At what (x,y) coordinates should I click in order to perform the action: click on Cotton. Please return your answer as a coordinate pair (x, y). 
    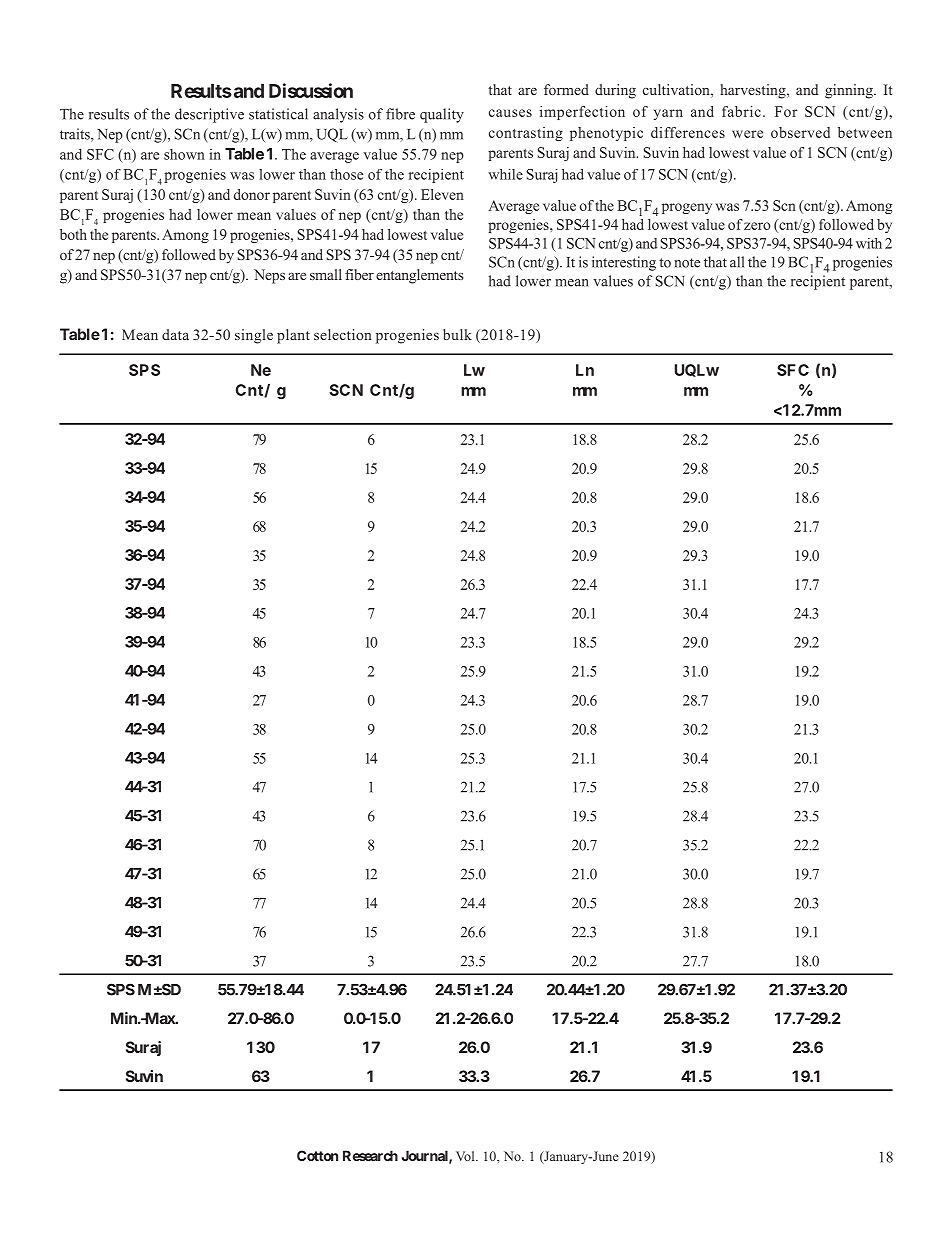
    Looking at the image, I should click on (317, 1155).
